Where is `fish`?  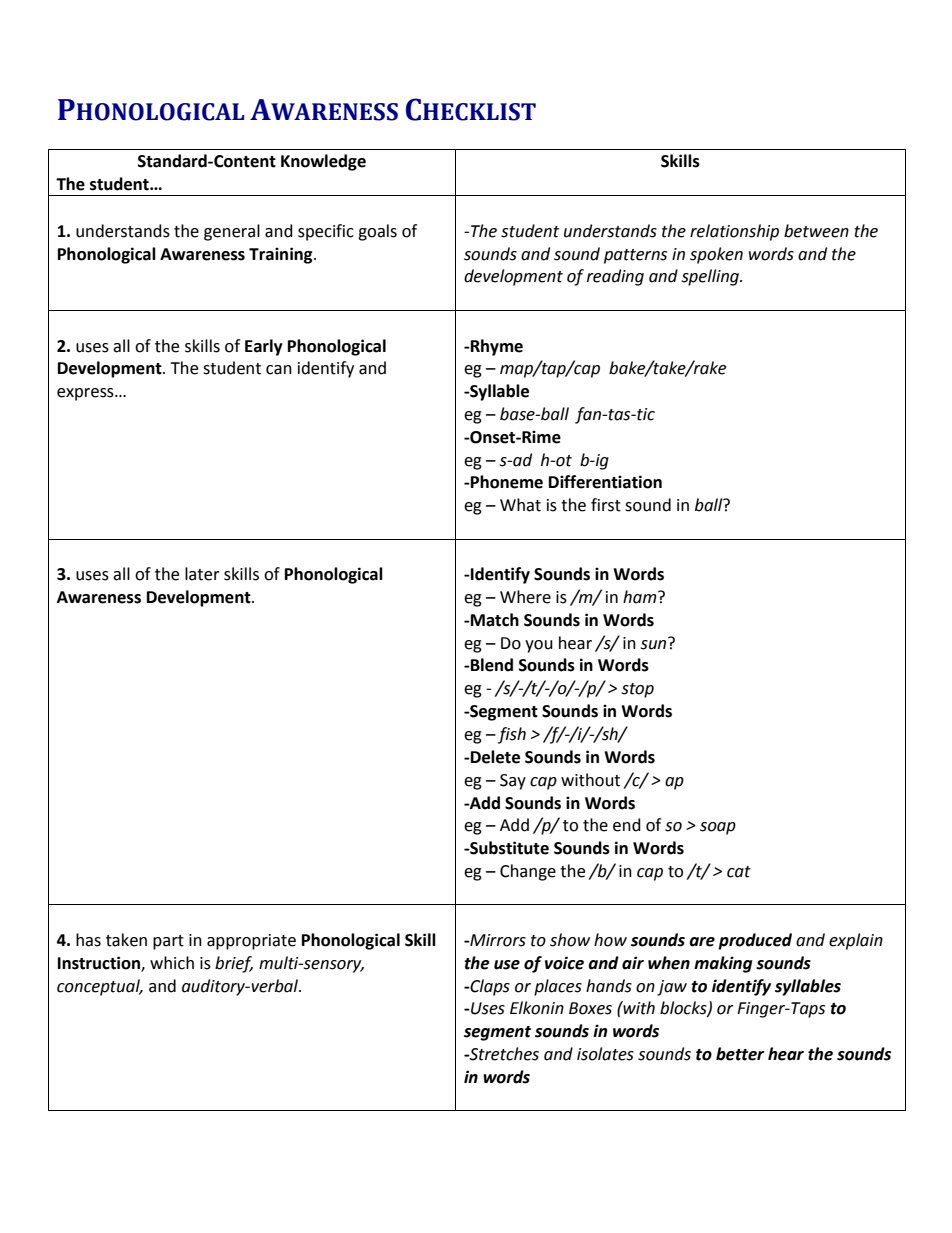
fish is located at coordinates (512, 735).
